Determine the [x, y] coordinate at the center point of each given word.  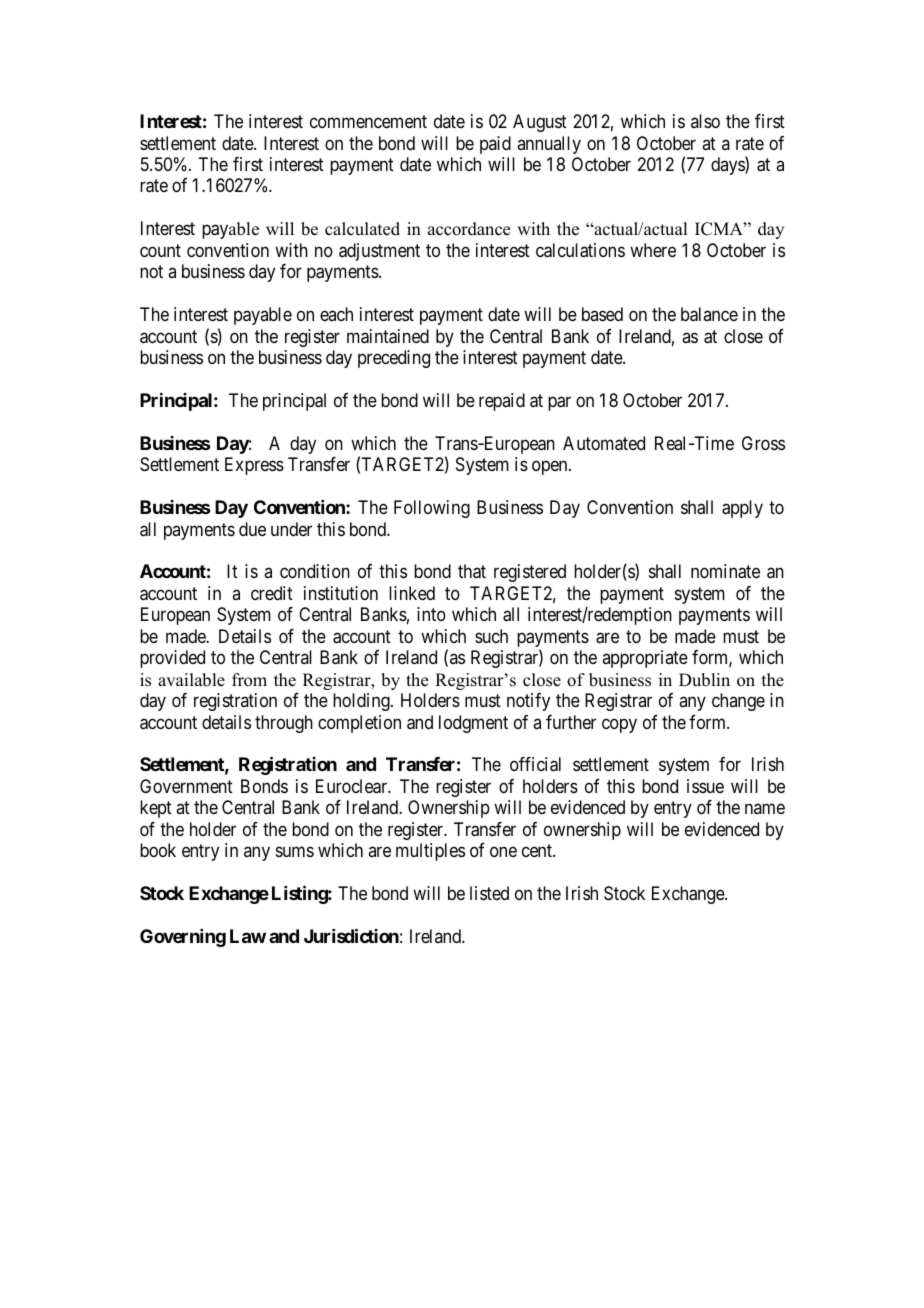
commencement [368, 121]
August [540, 123]
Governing [183, 938]
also [705, 121]
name [765, 809]
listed [489, 893]
